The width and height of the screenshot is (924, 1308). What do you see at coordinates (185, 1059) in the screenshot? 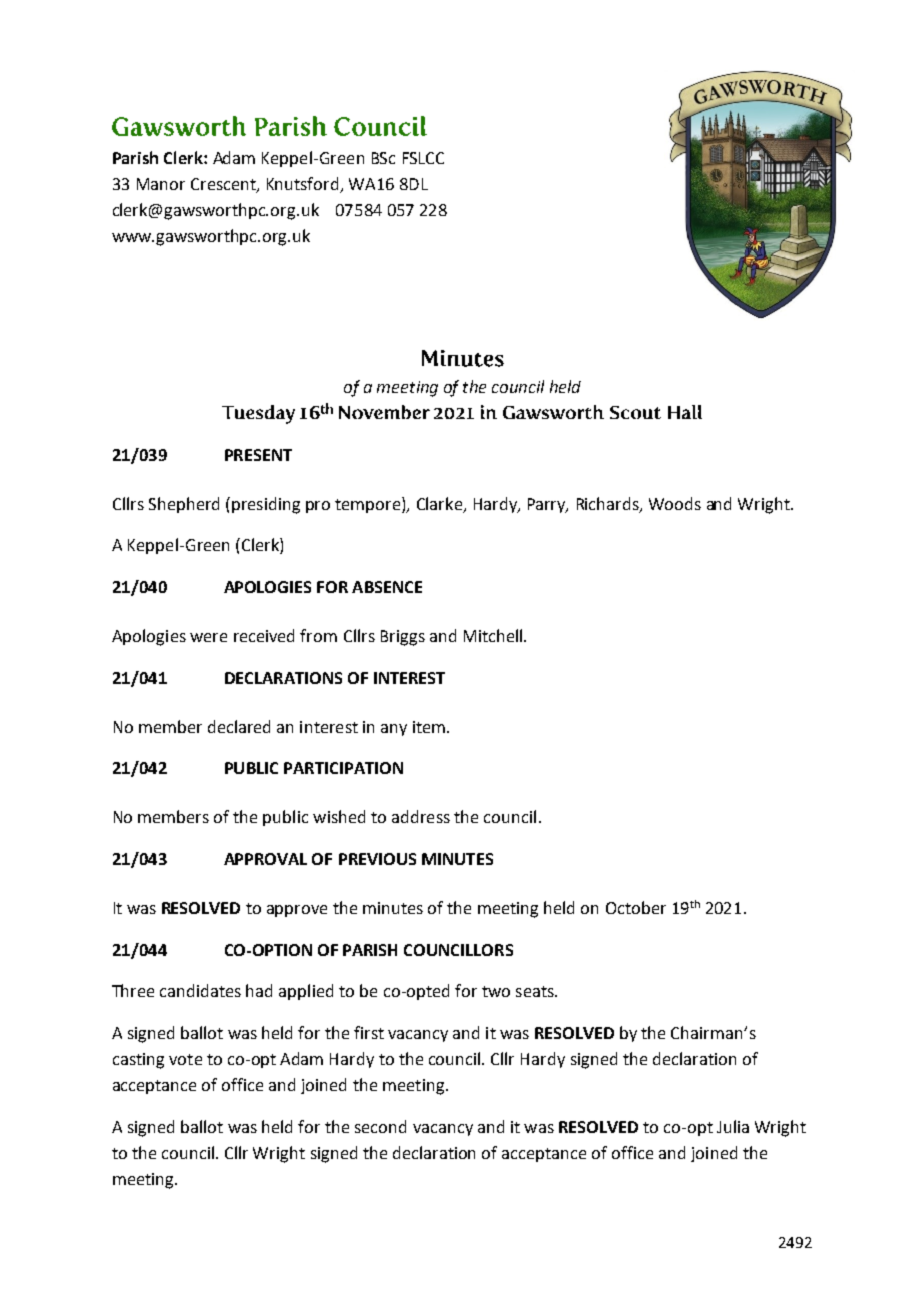
I see `vote` at bounding box center [185, 1059].
